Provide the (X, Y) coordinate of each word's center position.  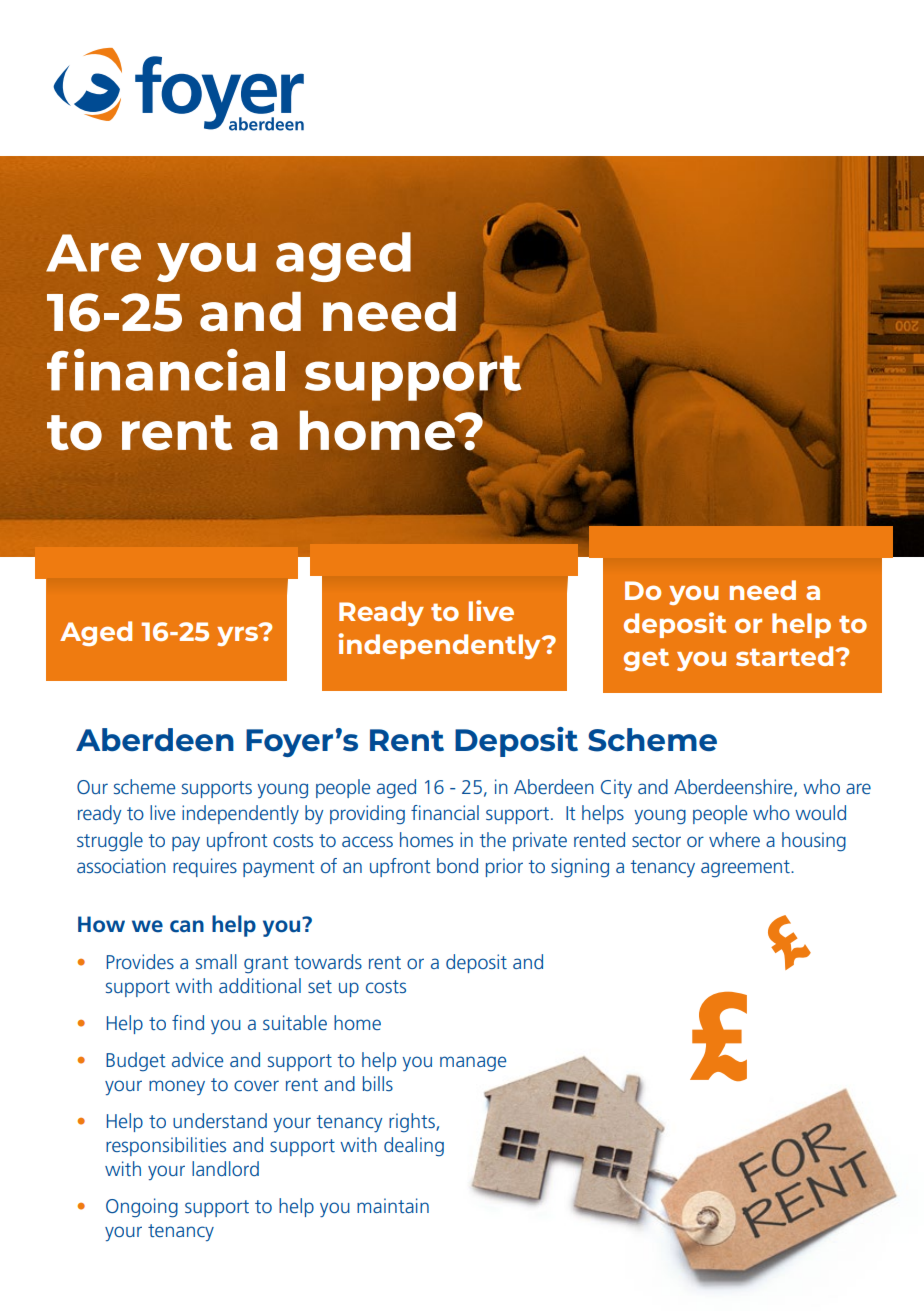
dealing (414, 1147)
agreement (746, 869)
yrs (239, 635)
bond (457, 865)
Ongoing (142, 1208)
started (786, 656)
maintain (393, 1205)
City (616, 788)
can (187, 926)
